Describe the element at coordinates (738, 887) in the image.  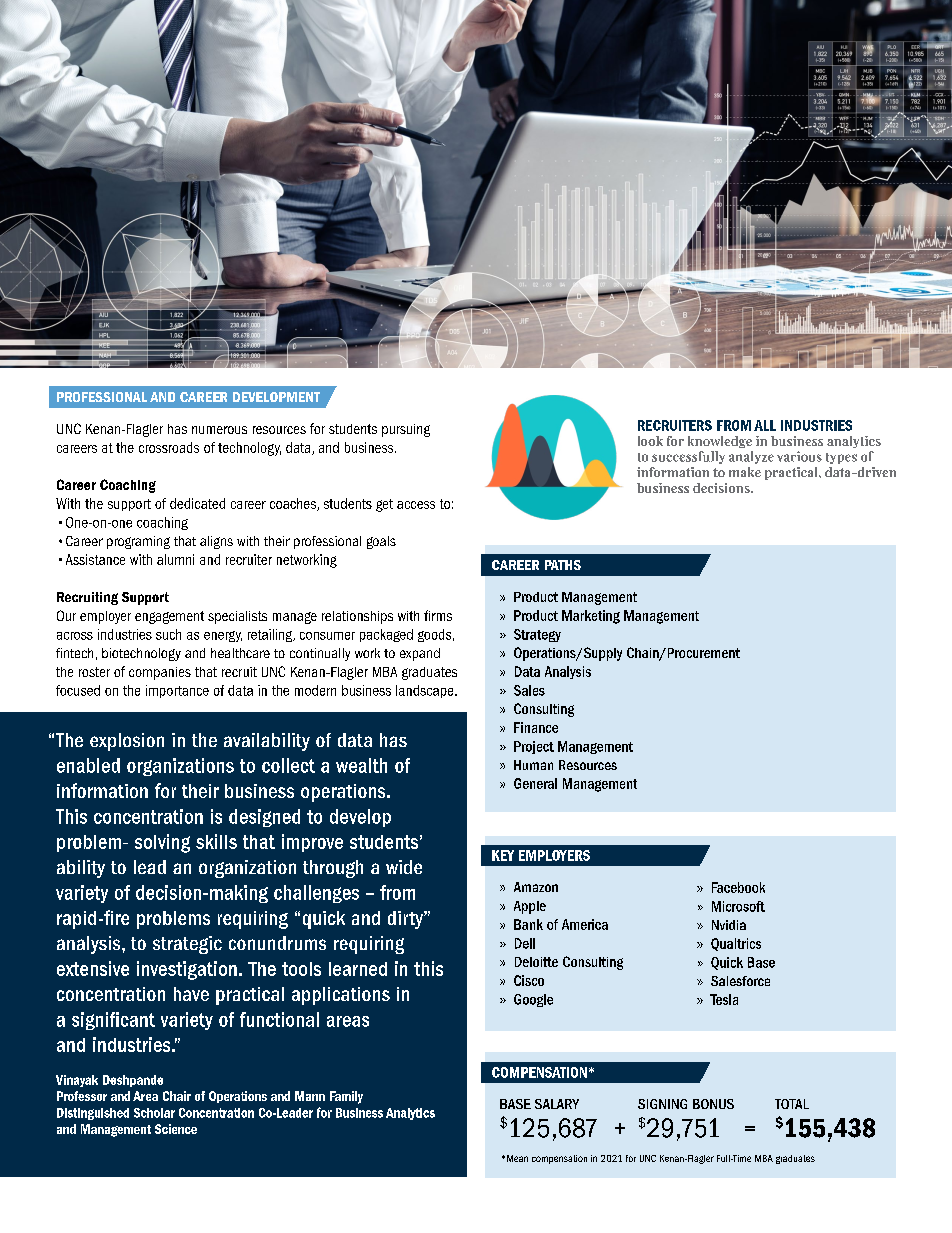
I see `Facebook` at that location.
